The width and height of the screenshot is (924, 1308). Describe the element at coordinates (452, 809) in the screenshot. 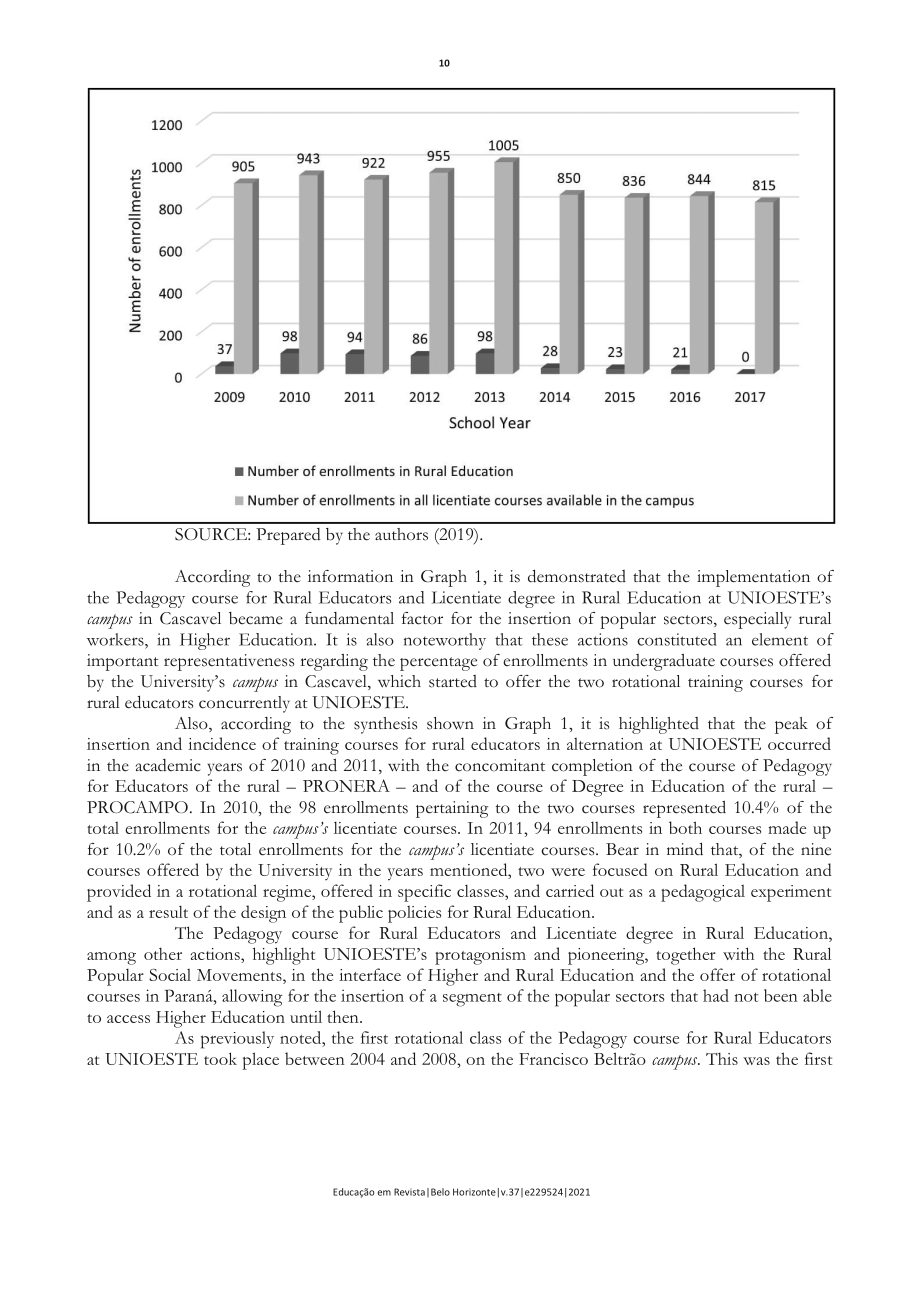

I see `pertaining` at that location.
